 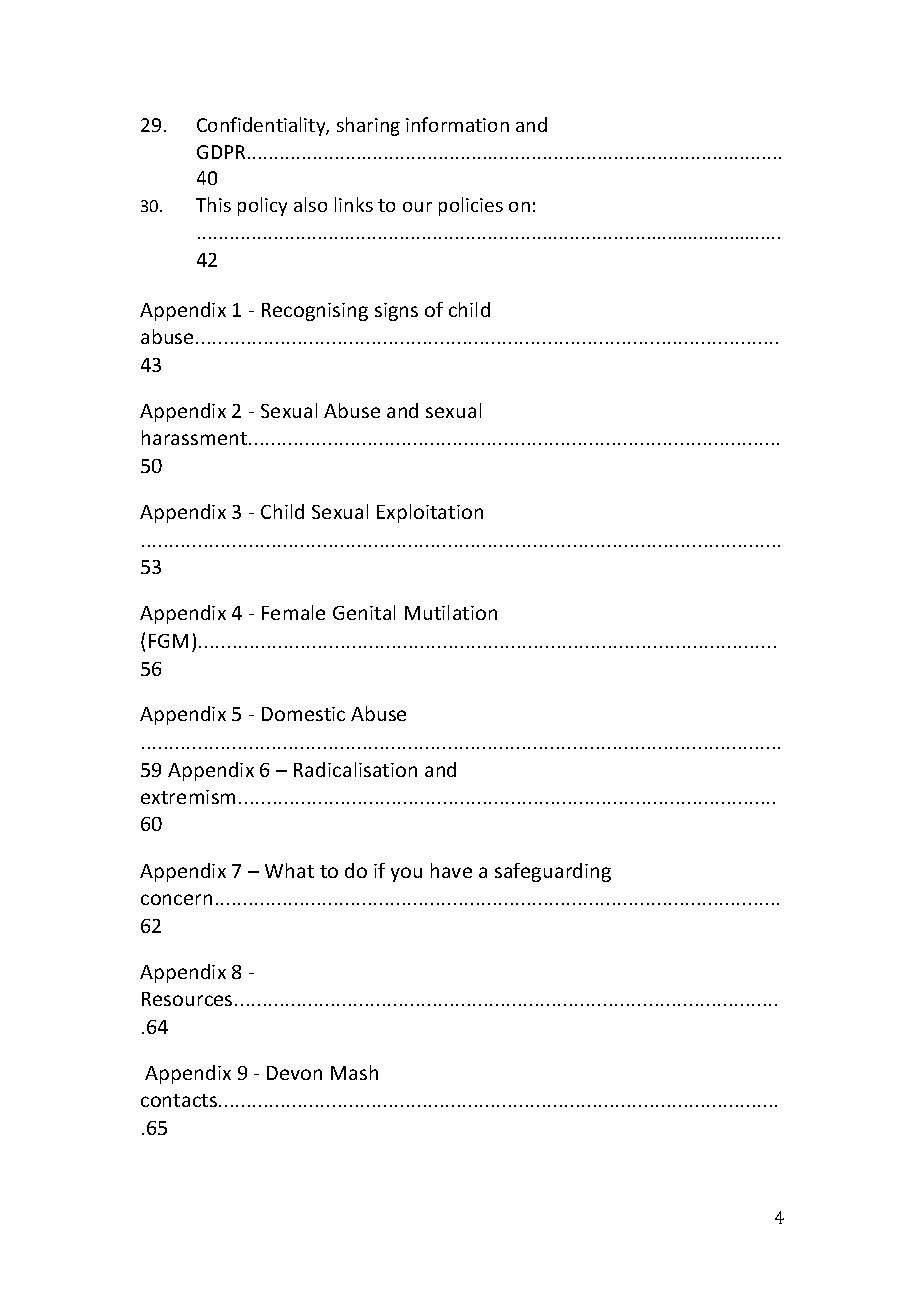 What do you see at coordinates (457, 124) in the document?
I see `information` at bounding box center [457, 124].
